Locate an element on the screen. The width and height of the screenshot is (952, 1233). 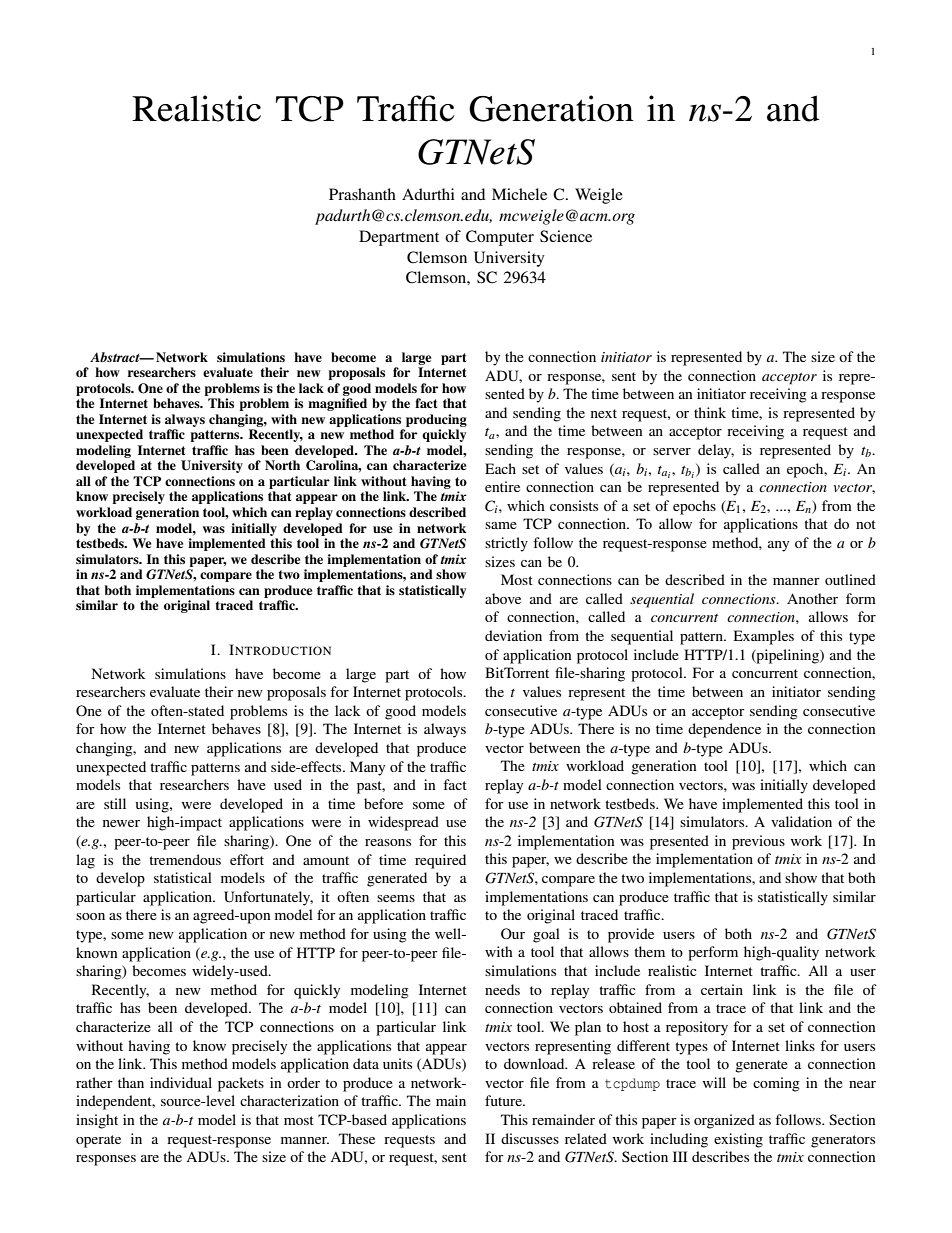
Another is located at coordinates (812, 598).
